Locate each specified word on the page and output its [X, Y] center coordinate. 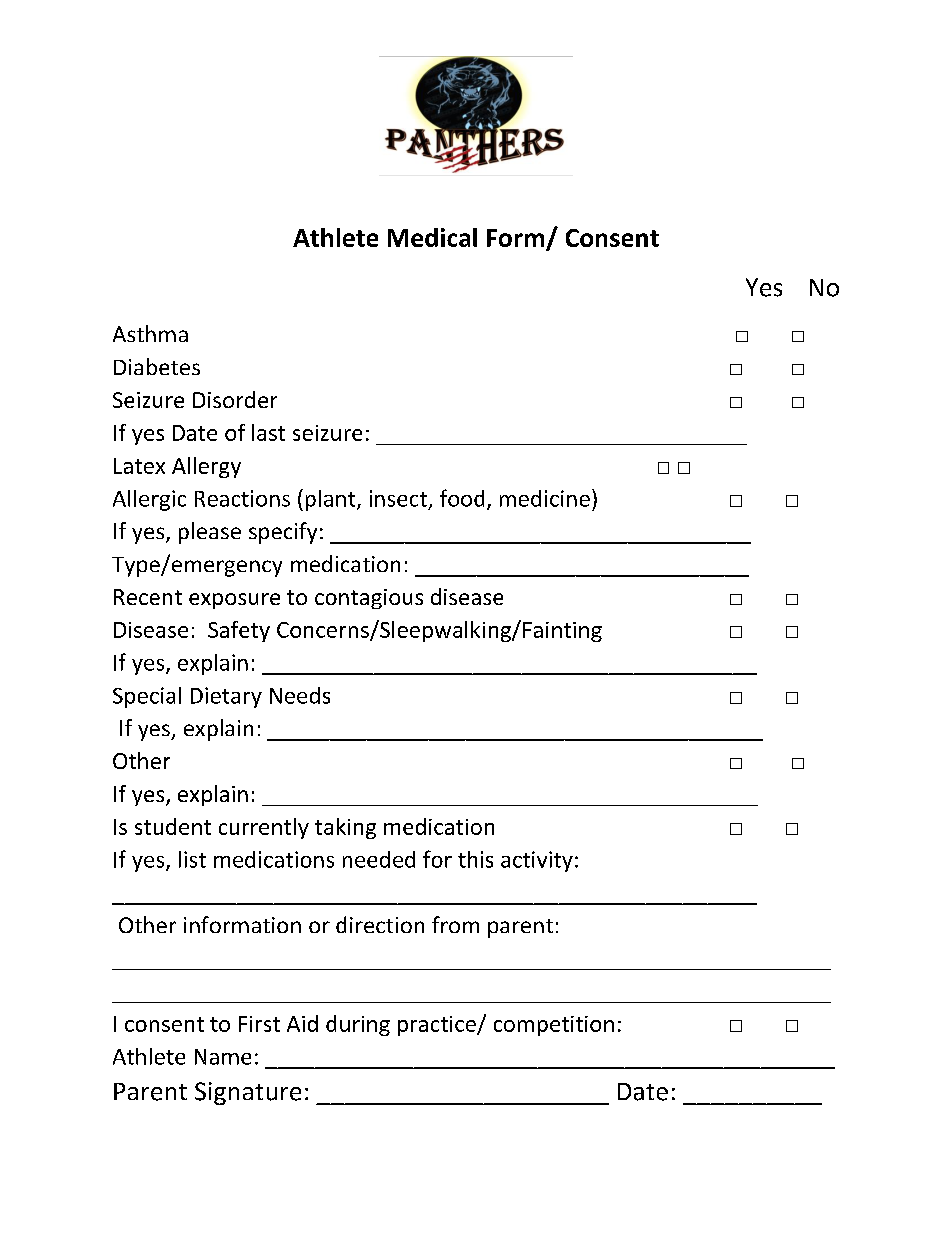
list [192, 859]
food [462, 498]
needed [379, 859]
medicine [545, 498]
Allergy [206, 467]
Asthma [150, 333]
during [358, 1025]
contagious [369, 599]
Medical [432, 237]
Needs [300, 695]
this [475, 859]
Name [223, 1057]
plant [332, 500]
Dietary [226, 697]
